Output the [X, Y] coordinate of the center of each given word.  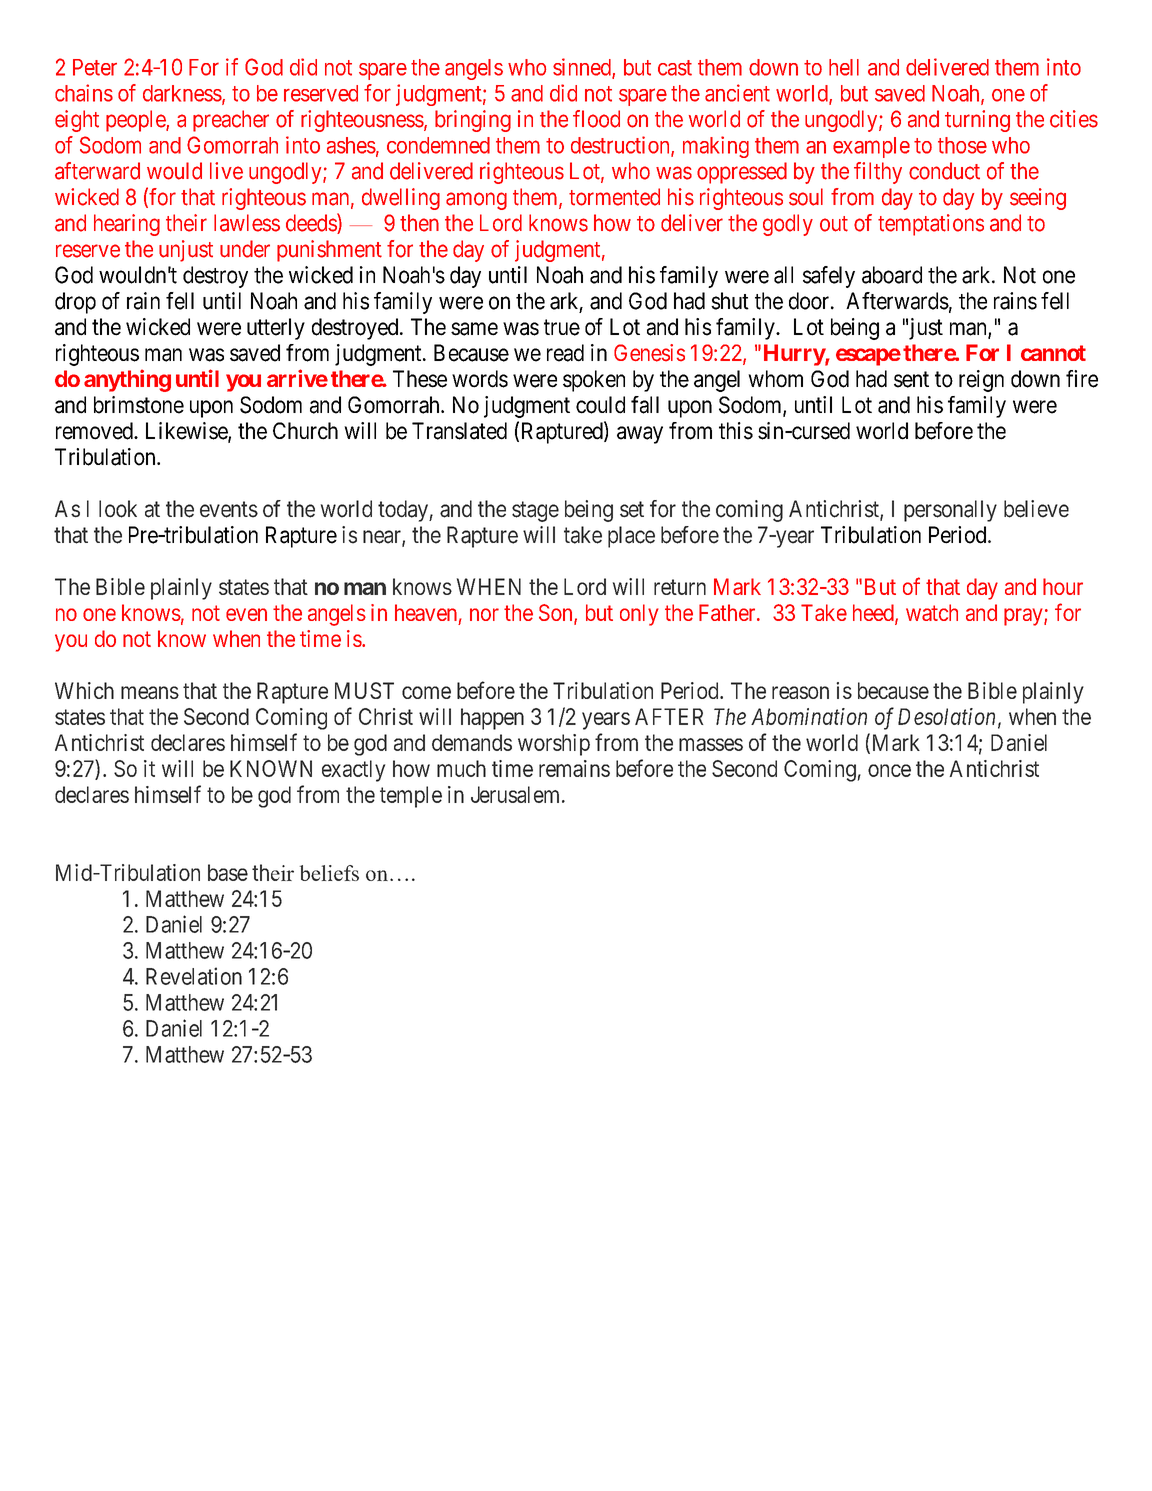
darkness [182, 93]
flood [596, 119]
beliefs [329, 873]
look [118, 509]
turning [977, 121]
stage [535, 511]
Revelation [194, 976]
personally [950, 511]
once [889, 770]
